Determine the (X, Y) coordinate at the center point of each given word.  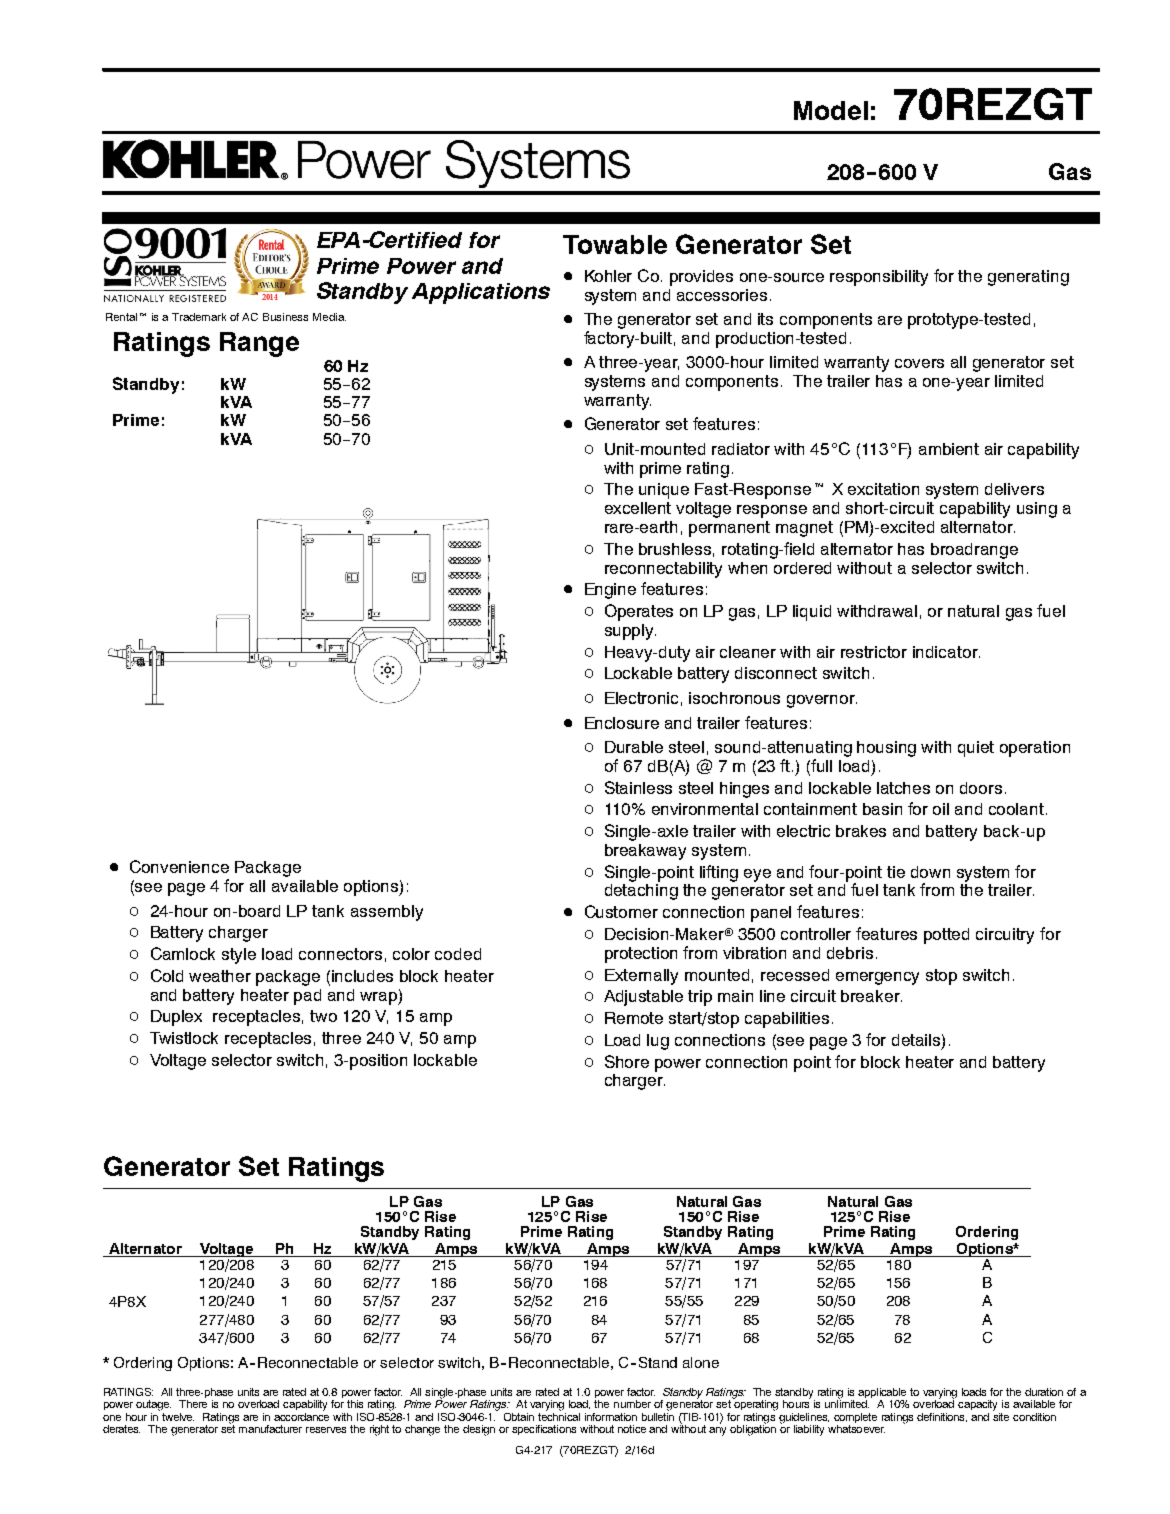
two (323, 1016)
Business (285, 317)
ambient (949, 449)
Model (831, 110)
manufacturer (270, 1429)
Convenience (179, 866)
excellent (638, 508)
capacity (977, 1405)
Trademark (199, 317)
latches (903, 788)
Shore (627, 1061)
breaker (871, 996)
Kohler (608, 276)
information (611, 1417)
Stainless (638, 787)
